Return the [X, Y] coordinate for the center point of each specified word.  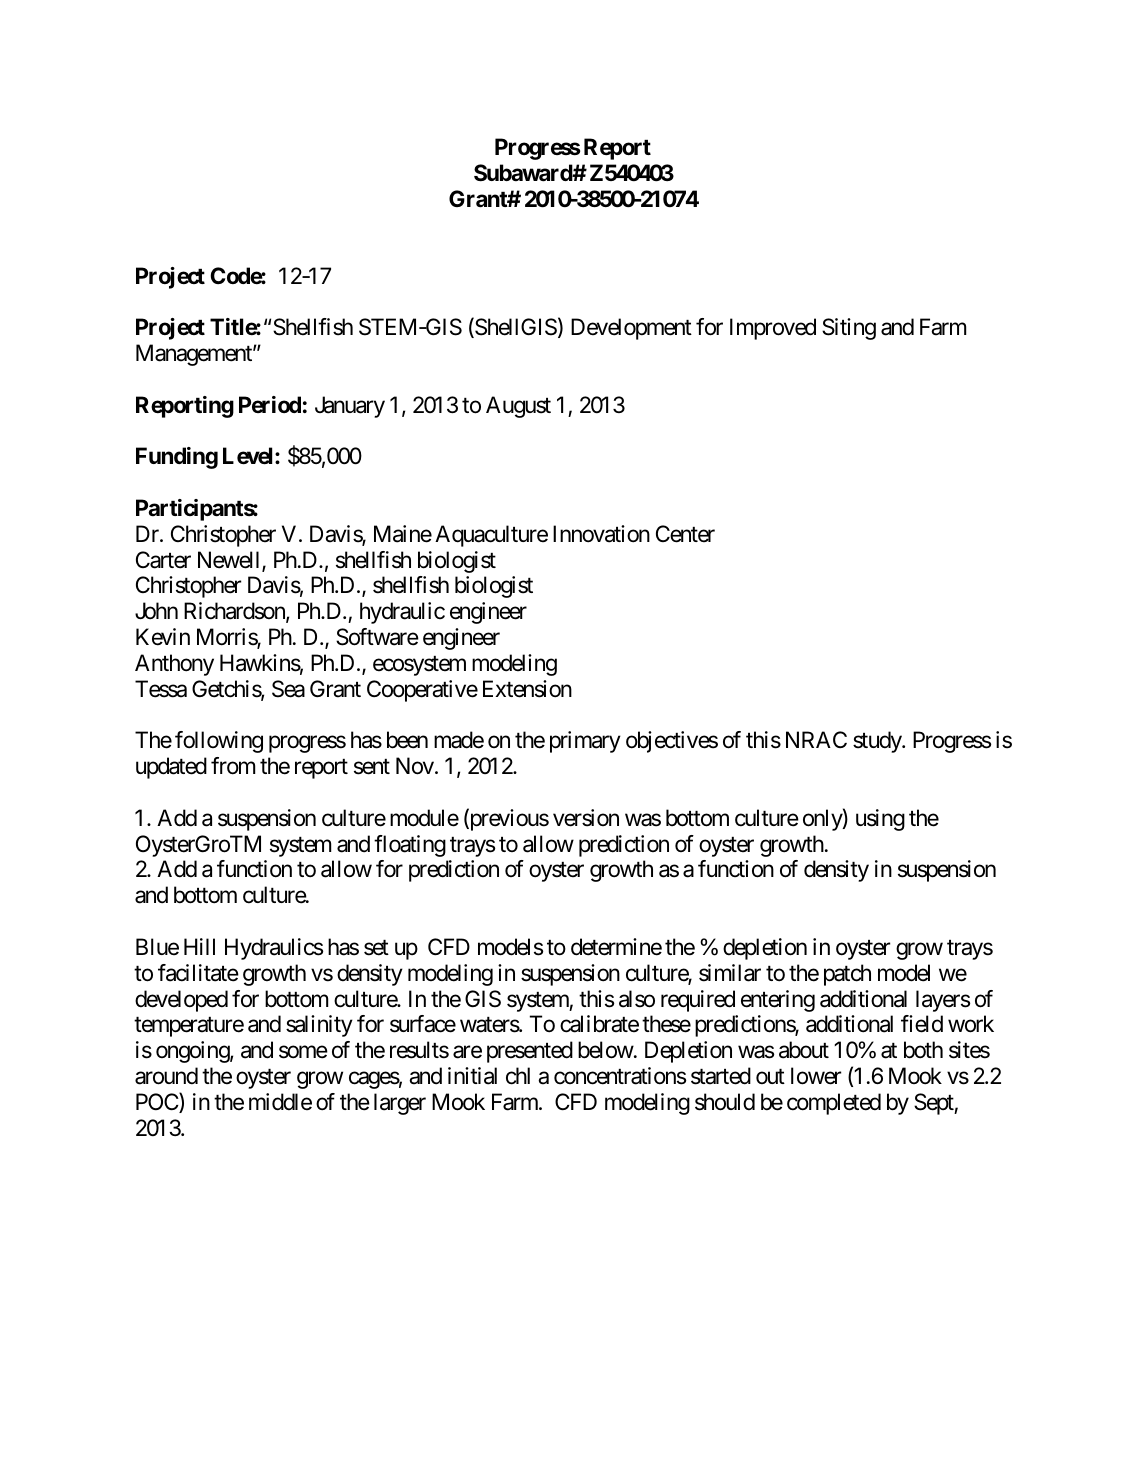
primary [585, 742]
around [166, 1076]
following [219, 742]
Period [270, 404]
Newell [230, 561]
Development [631, 329]
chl [518, 1076]
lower [816, 1076]
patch [847, 975]
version [586, 818]
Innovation [601, 534]
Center [685, 534]
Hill [199, 946]
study [878, 742]
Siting [849, 329]
